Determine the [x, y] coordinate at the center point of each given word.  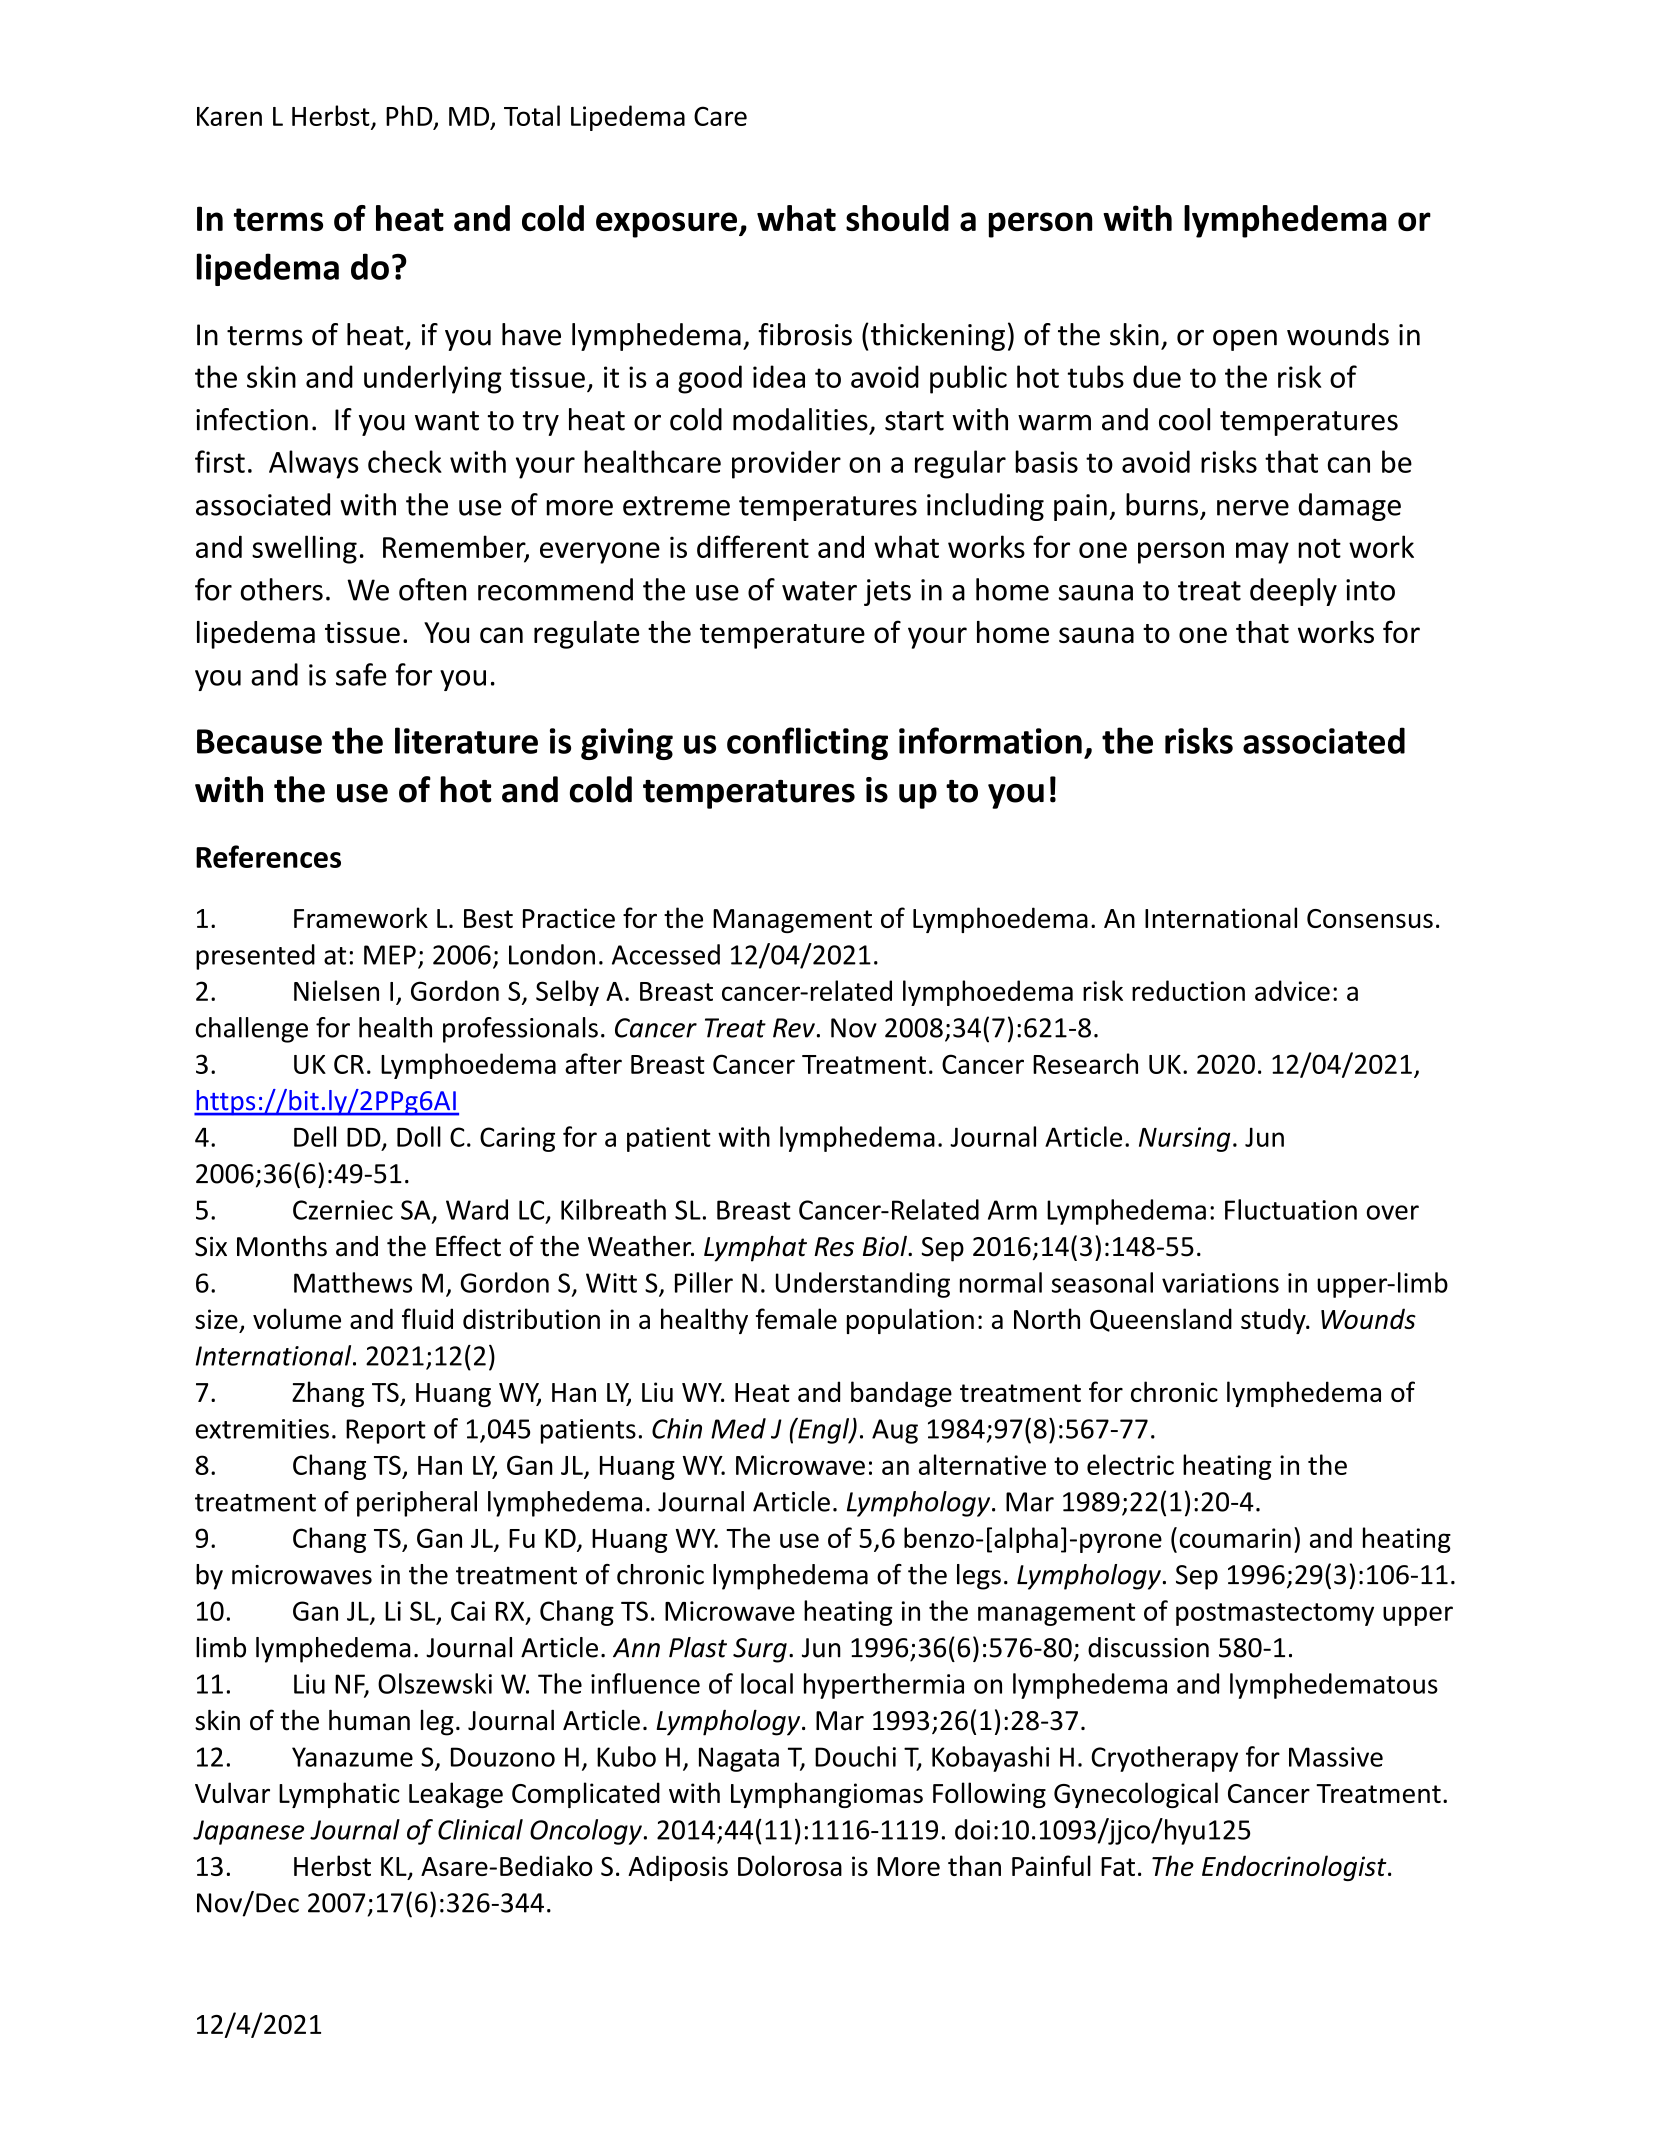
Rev [794, 1028]
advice [1292, 990]
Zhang [328, 1394]
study [1274, 1321]
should [897, 218]
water [819, 591]
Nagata [739, 1759]
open [1245, 340]
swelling [304, 549]
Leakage [456, 1795]
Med [738, 1428]
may [1262, 553]
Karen [229, 116]
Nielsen [336, 990]
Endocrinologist [1295, 1868]
